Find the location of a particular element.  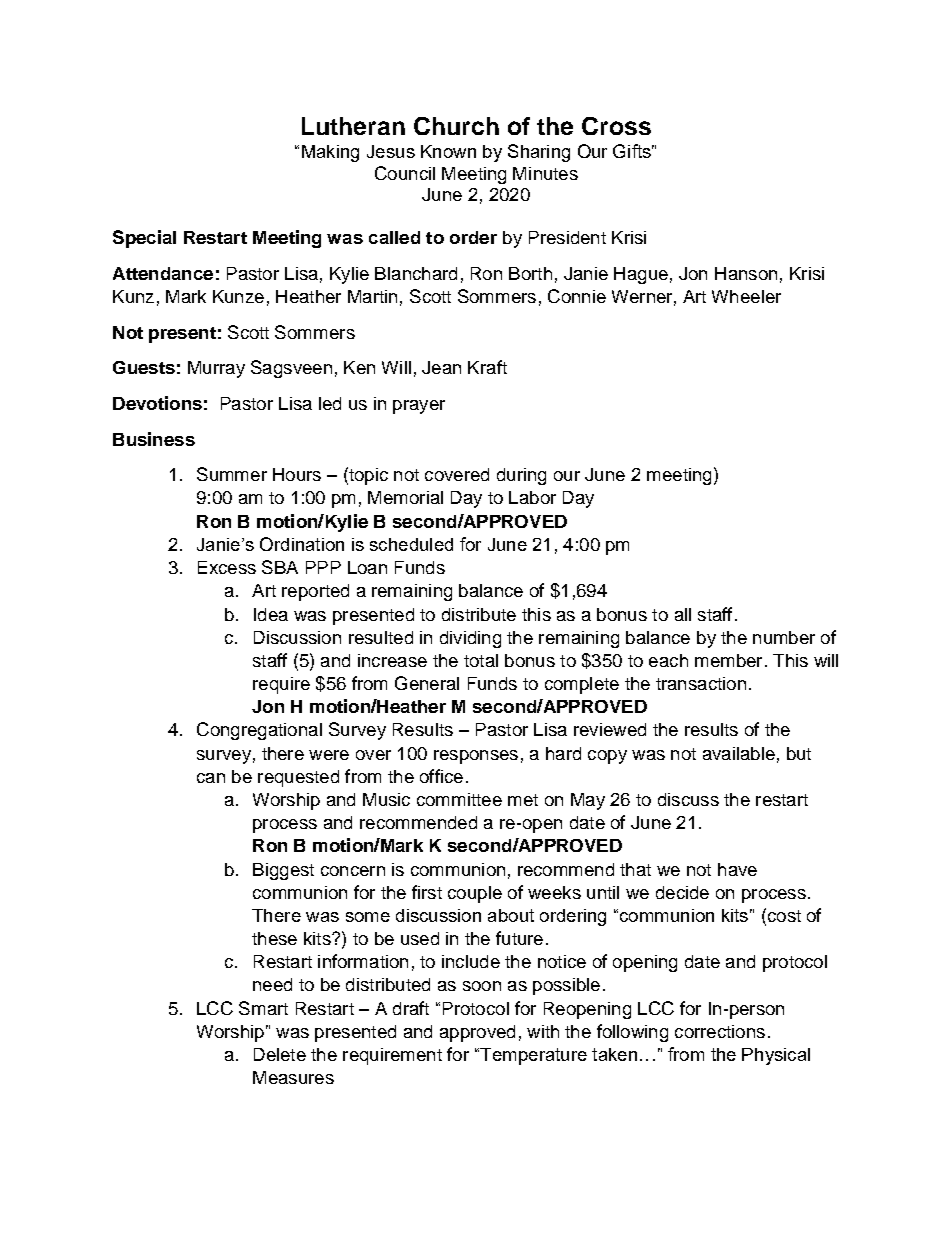

dividing is located at coordinates (470, 639).
